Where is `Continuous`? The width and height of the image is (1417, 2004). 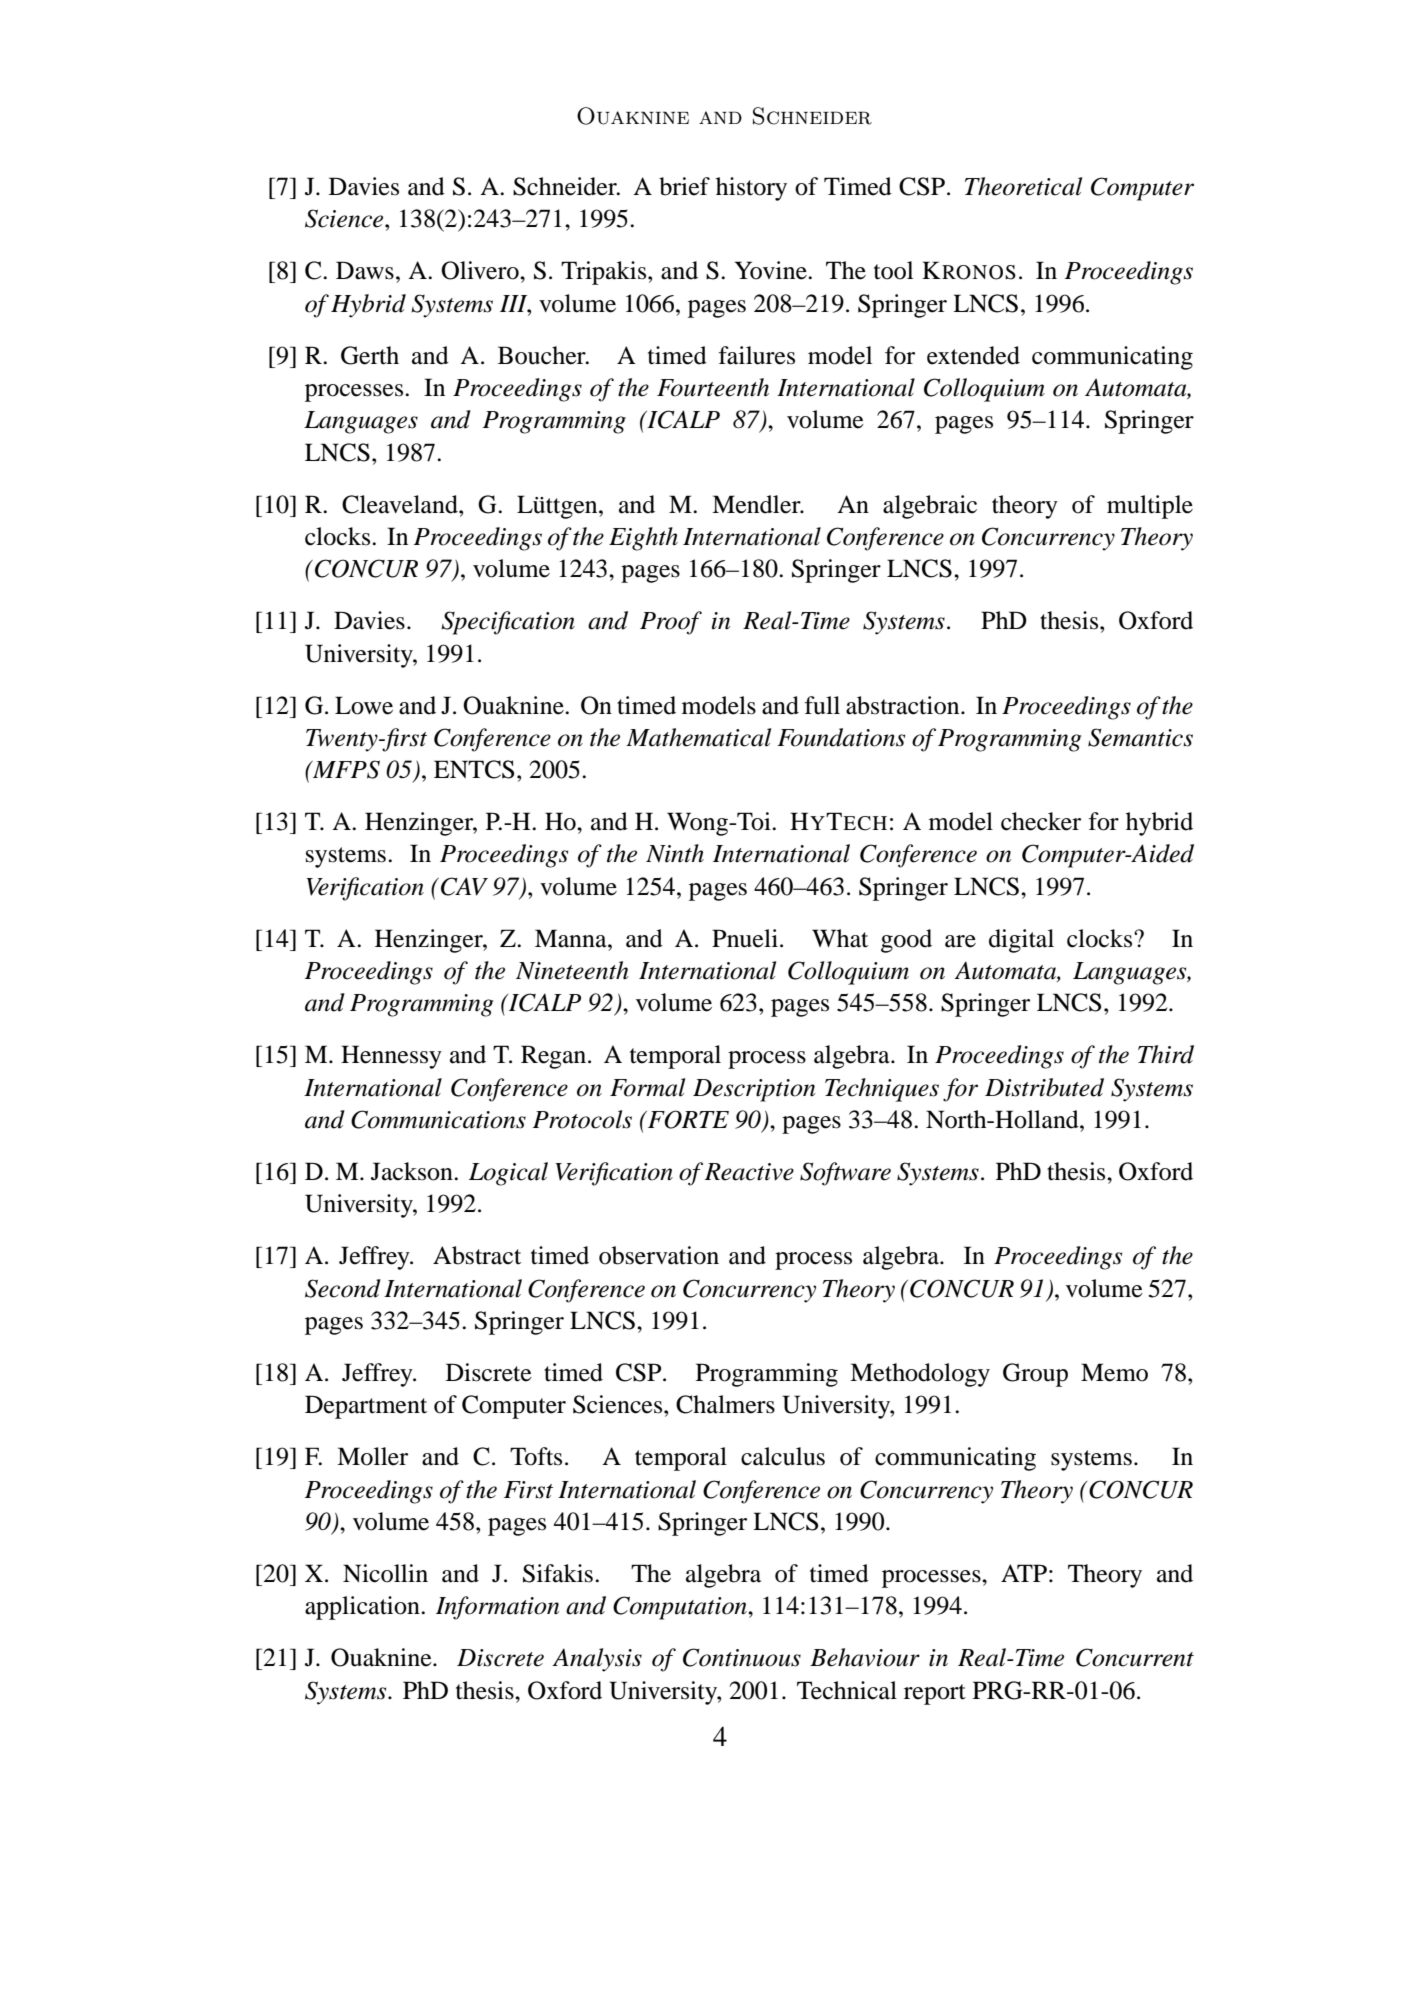
Continuous is located at coordinates (742, 1657).
